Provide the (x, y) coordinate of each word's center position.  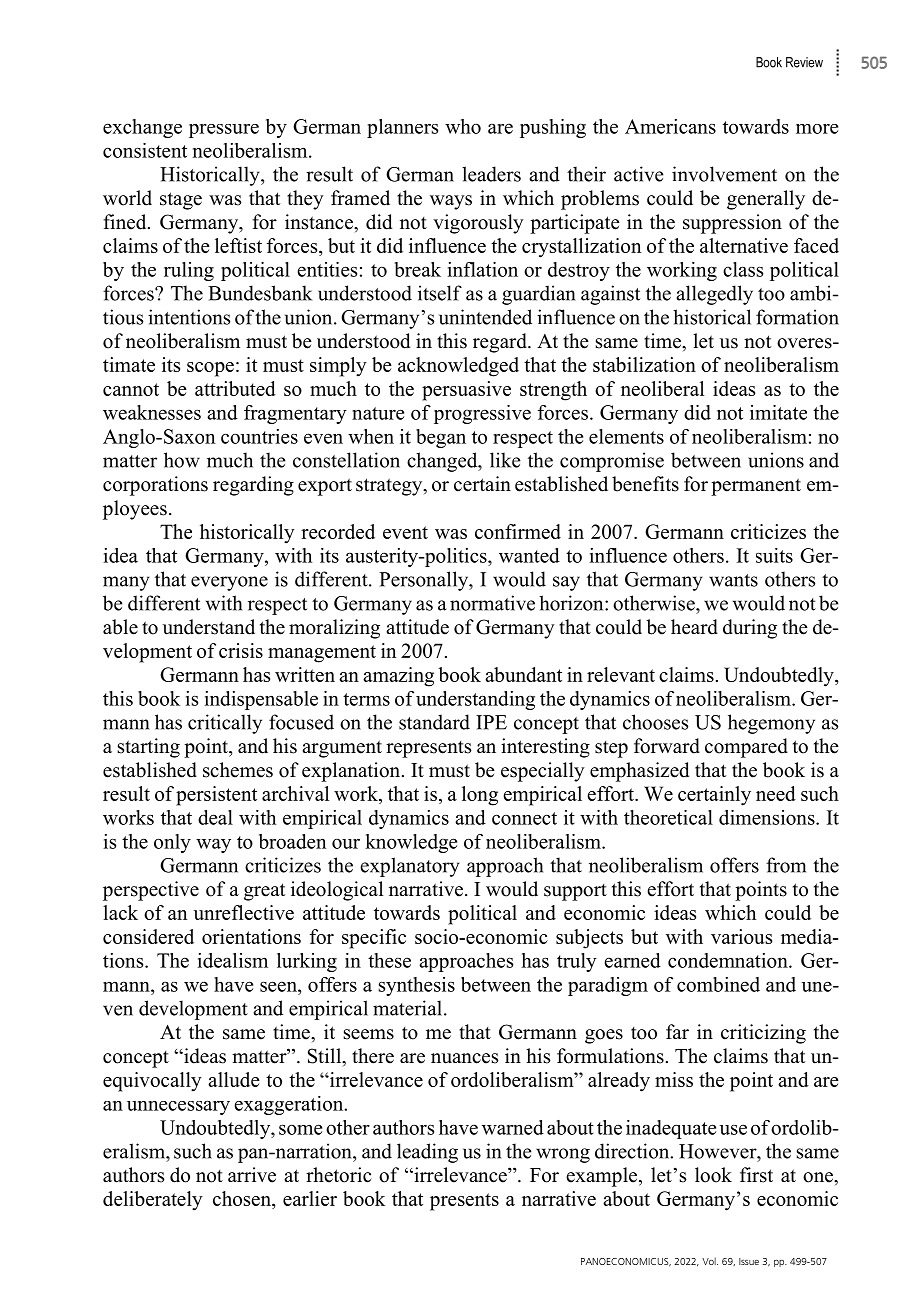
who (463, 126)
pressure (224, 131)
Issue (749, 1261)
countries (259, 436)
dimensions (768, 817)
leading (427, 1153)
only (172, 843)
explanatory (410, 867)
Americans (670, 126)
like (505, 460)
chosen (243, 1200)
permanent (756, 487)
